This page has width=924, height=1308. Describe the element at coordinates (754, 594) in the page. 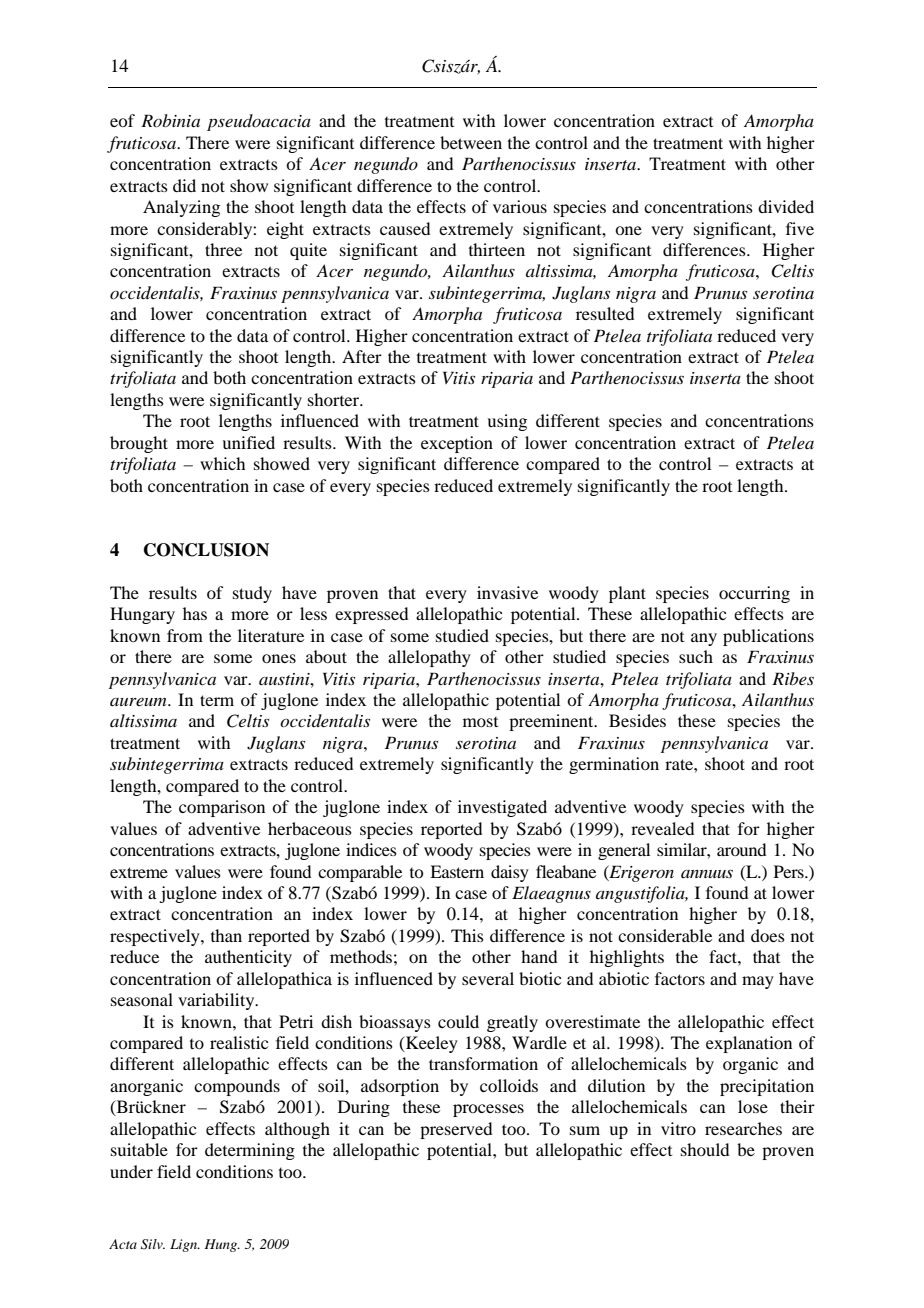

I see `occurring` at that location.
